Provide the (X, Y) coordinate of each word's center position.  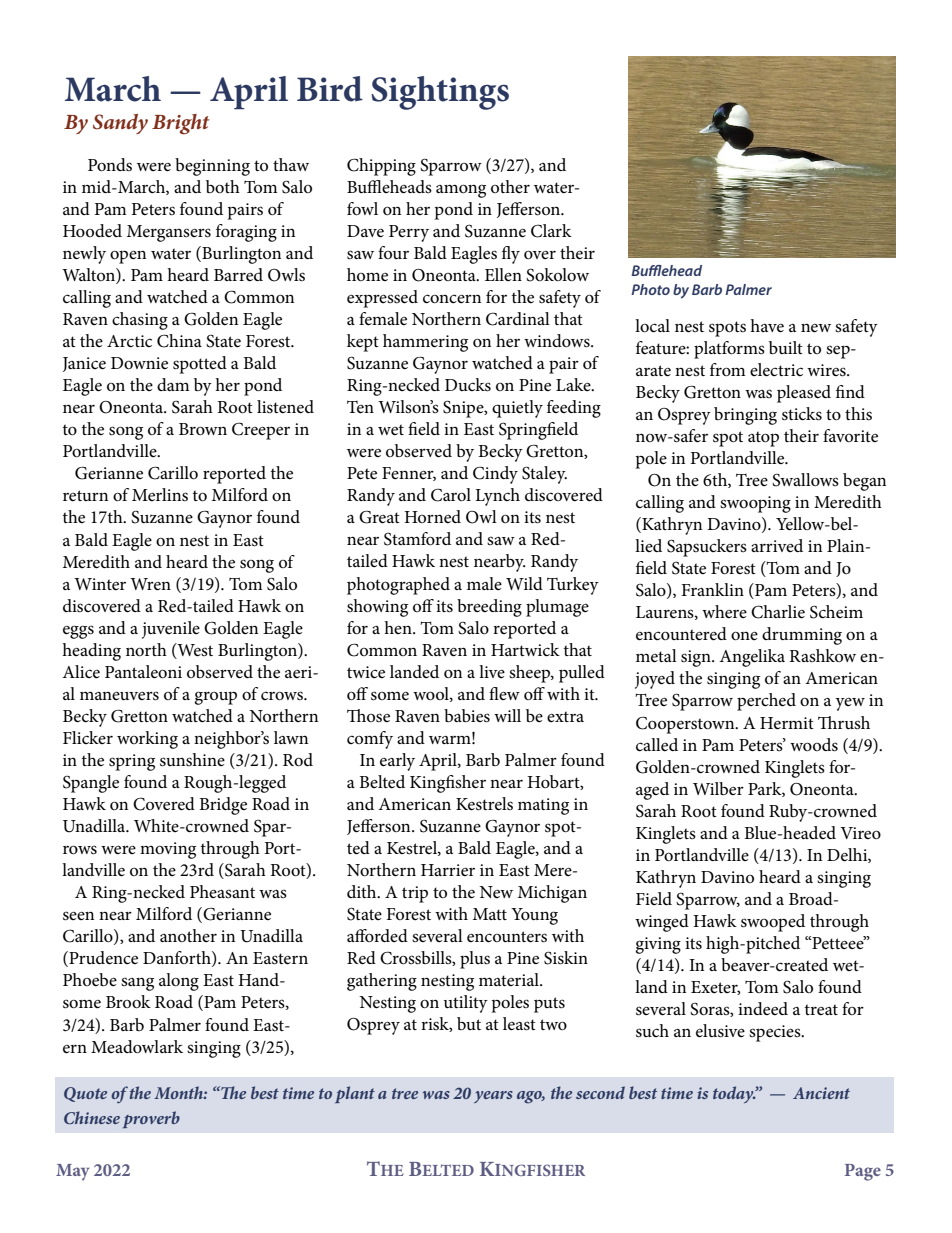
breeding (489, 608)
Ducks (468, 385)
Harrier (448, 870)
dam (173, 384)
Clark (551, 231)
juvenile (171, 630)
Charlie (778, 612)
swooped (773, 923)
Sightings (440, 93)
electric (776, 370)
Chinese (92, 1117)
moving (168, 850)
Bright (181, 124)
